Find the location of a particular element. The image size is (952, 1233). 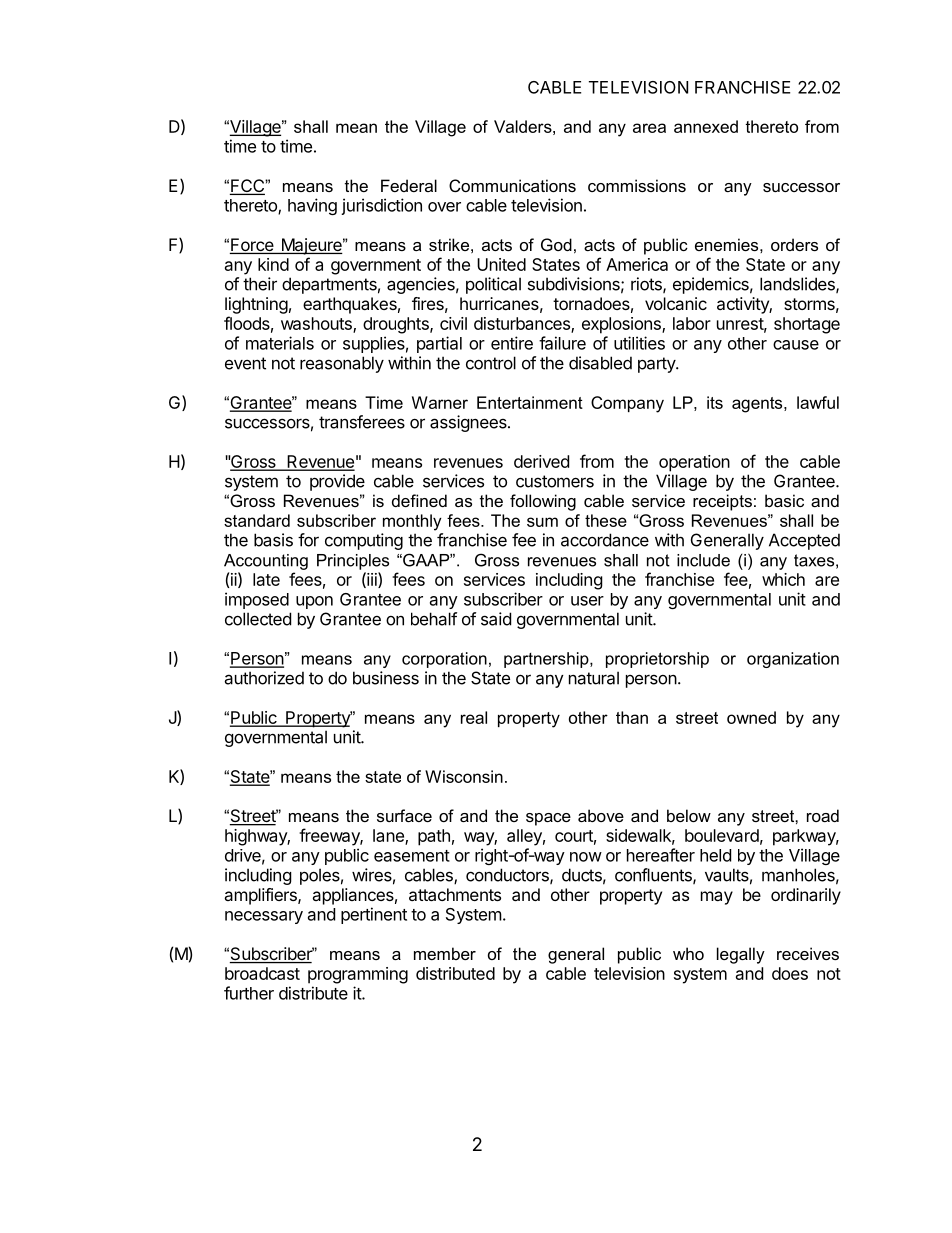

member is located at coordinates (445, 953).
